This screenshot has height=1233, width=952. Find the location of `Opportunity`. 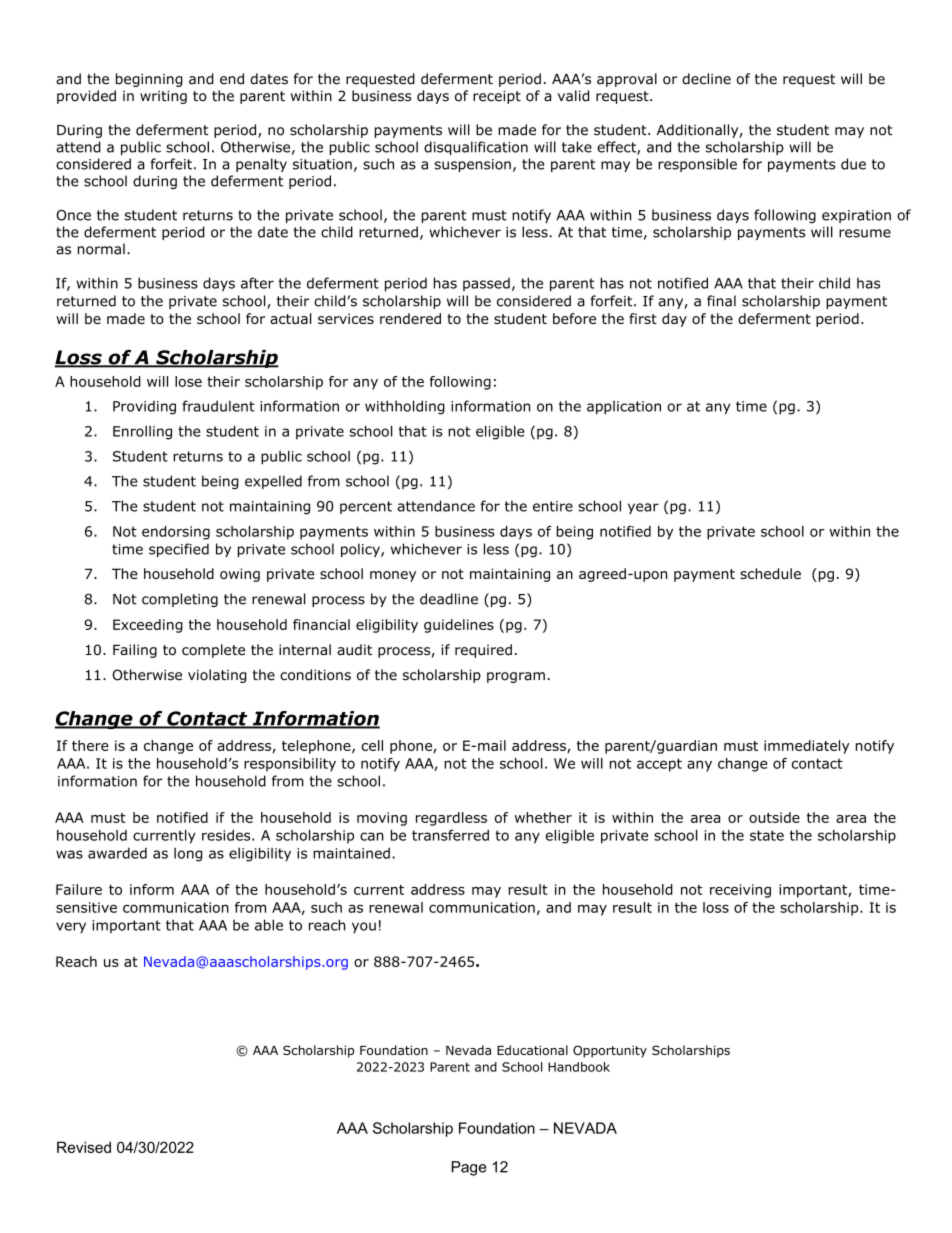

Opportunity is located at coordinates (610, 1051).
